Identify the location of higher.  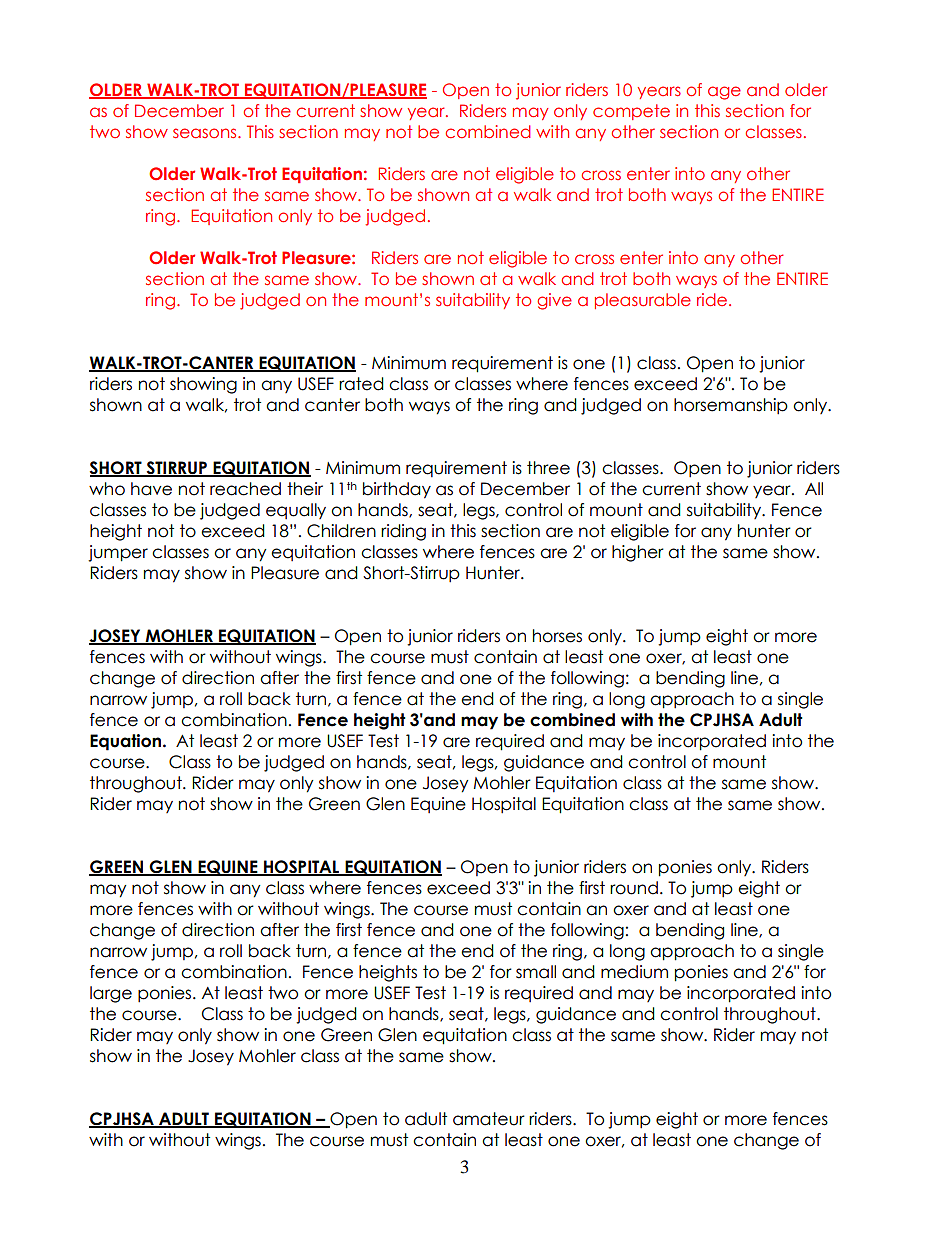
(638, 553).
